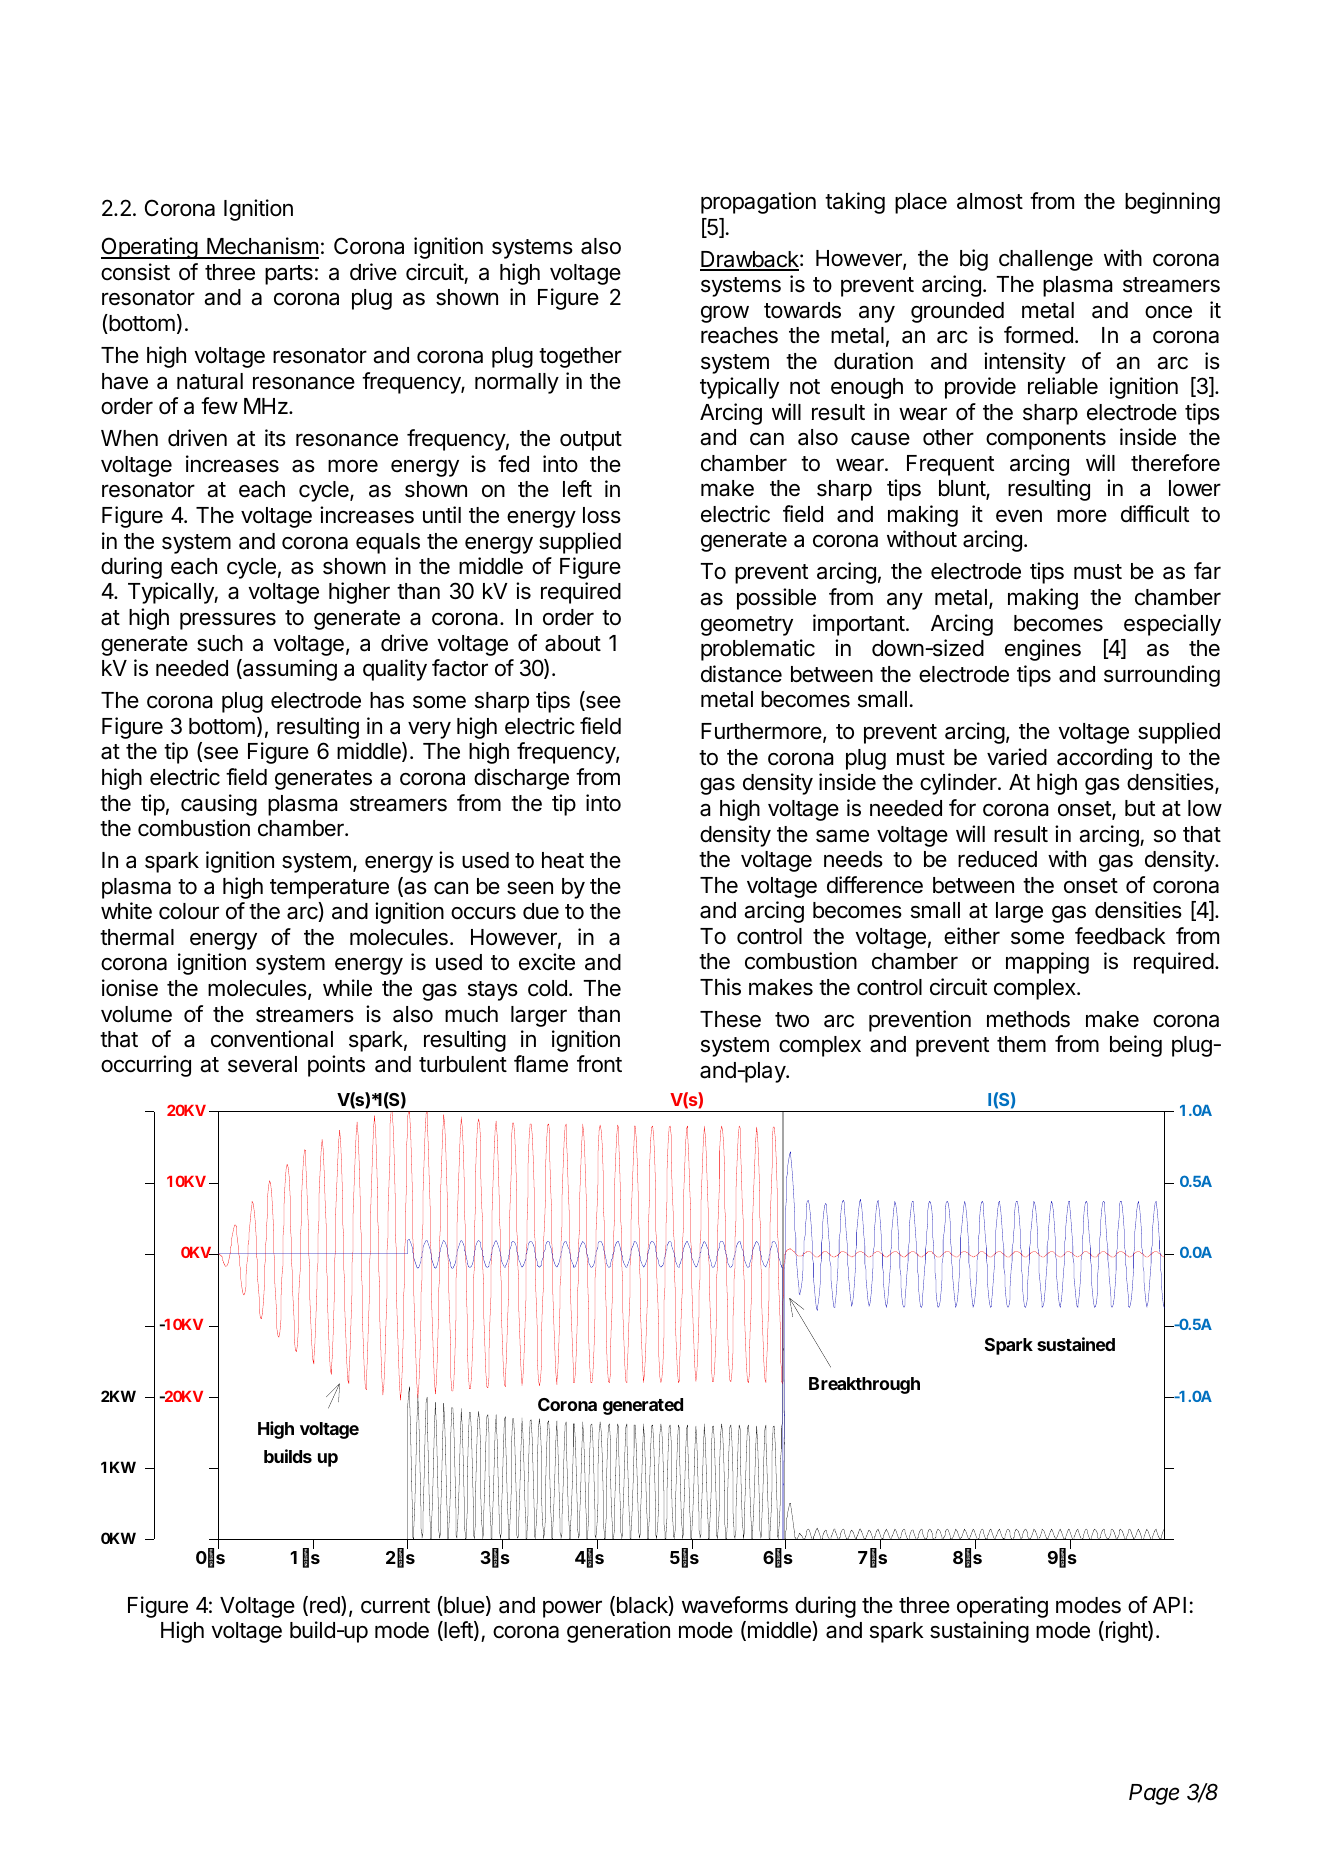  I want to click on Mechanism, so click(262, 247).
